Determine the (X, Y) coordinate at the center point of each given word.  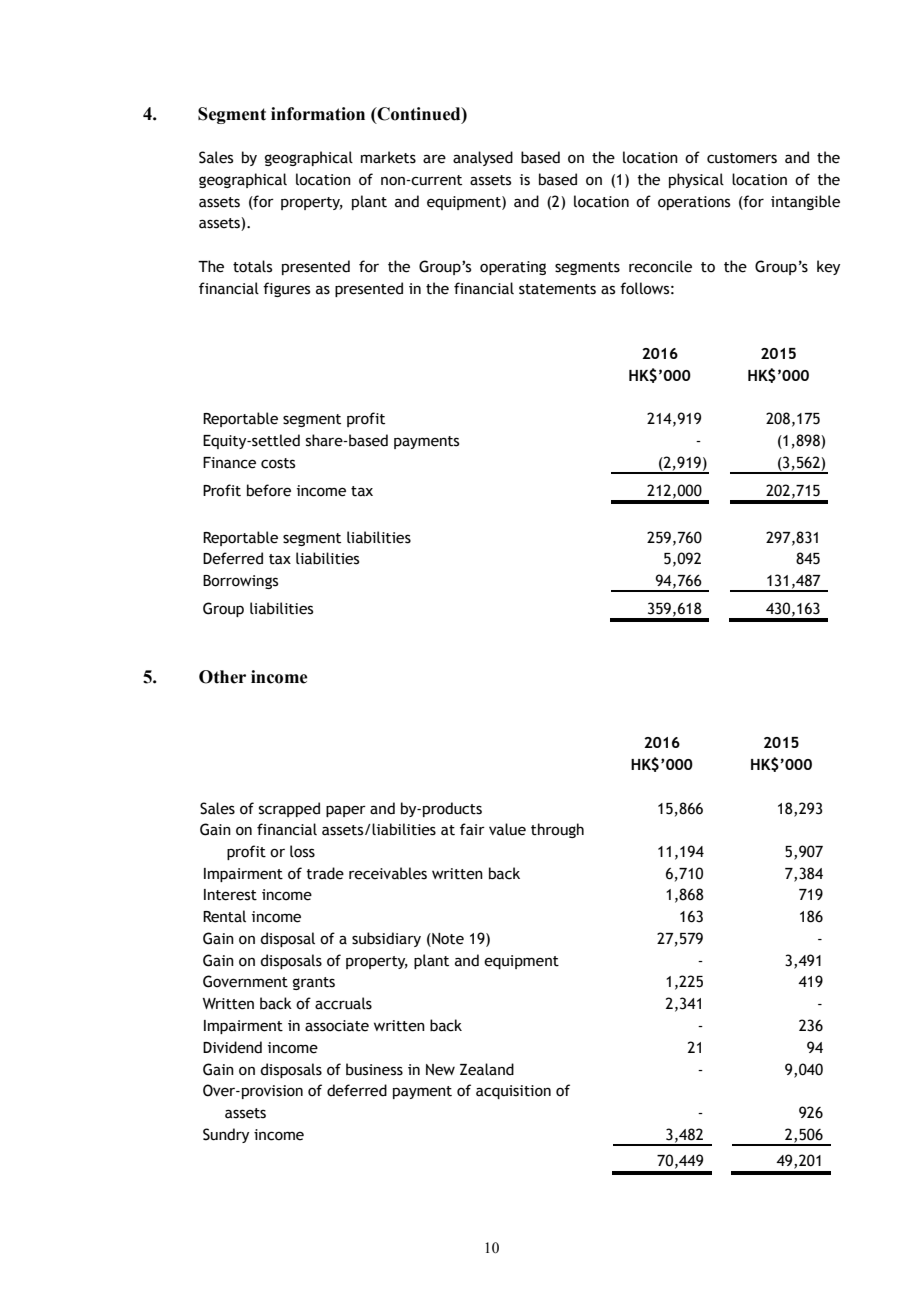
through (557, 830)
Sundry (226, 1135)
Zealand (487, 1069)
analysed (483, 158)
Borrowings (240, 582)
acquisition (513, 1092)
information (318, 114)
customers (742, 158)
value (507, 829)
